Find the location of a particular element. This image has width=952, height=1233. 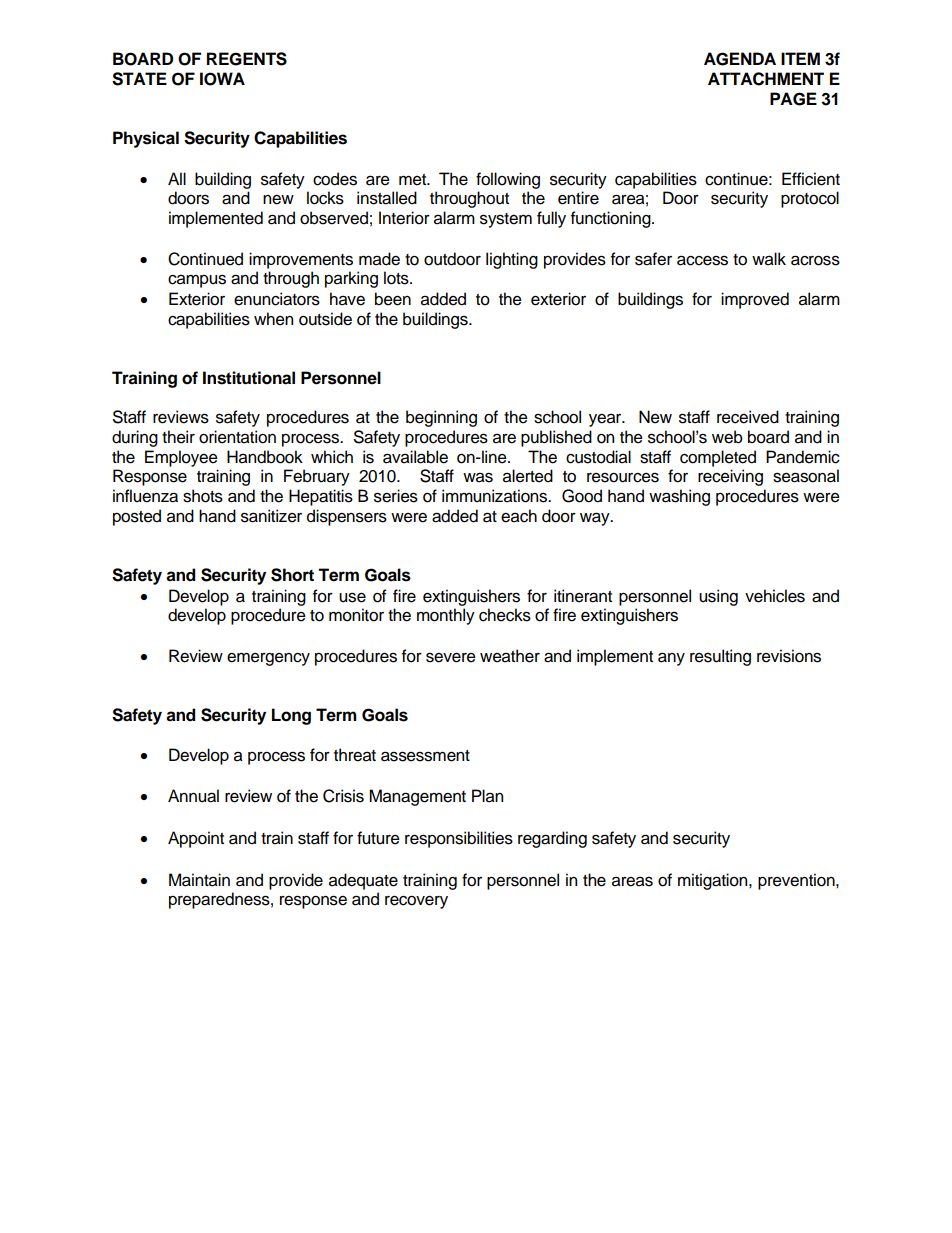

Maintain is located at coordinates (199, 880).
